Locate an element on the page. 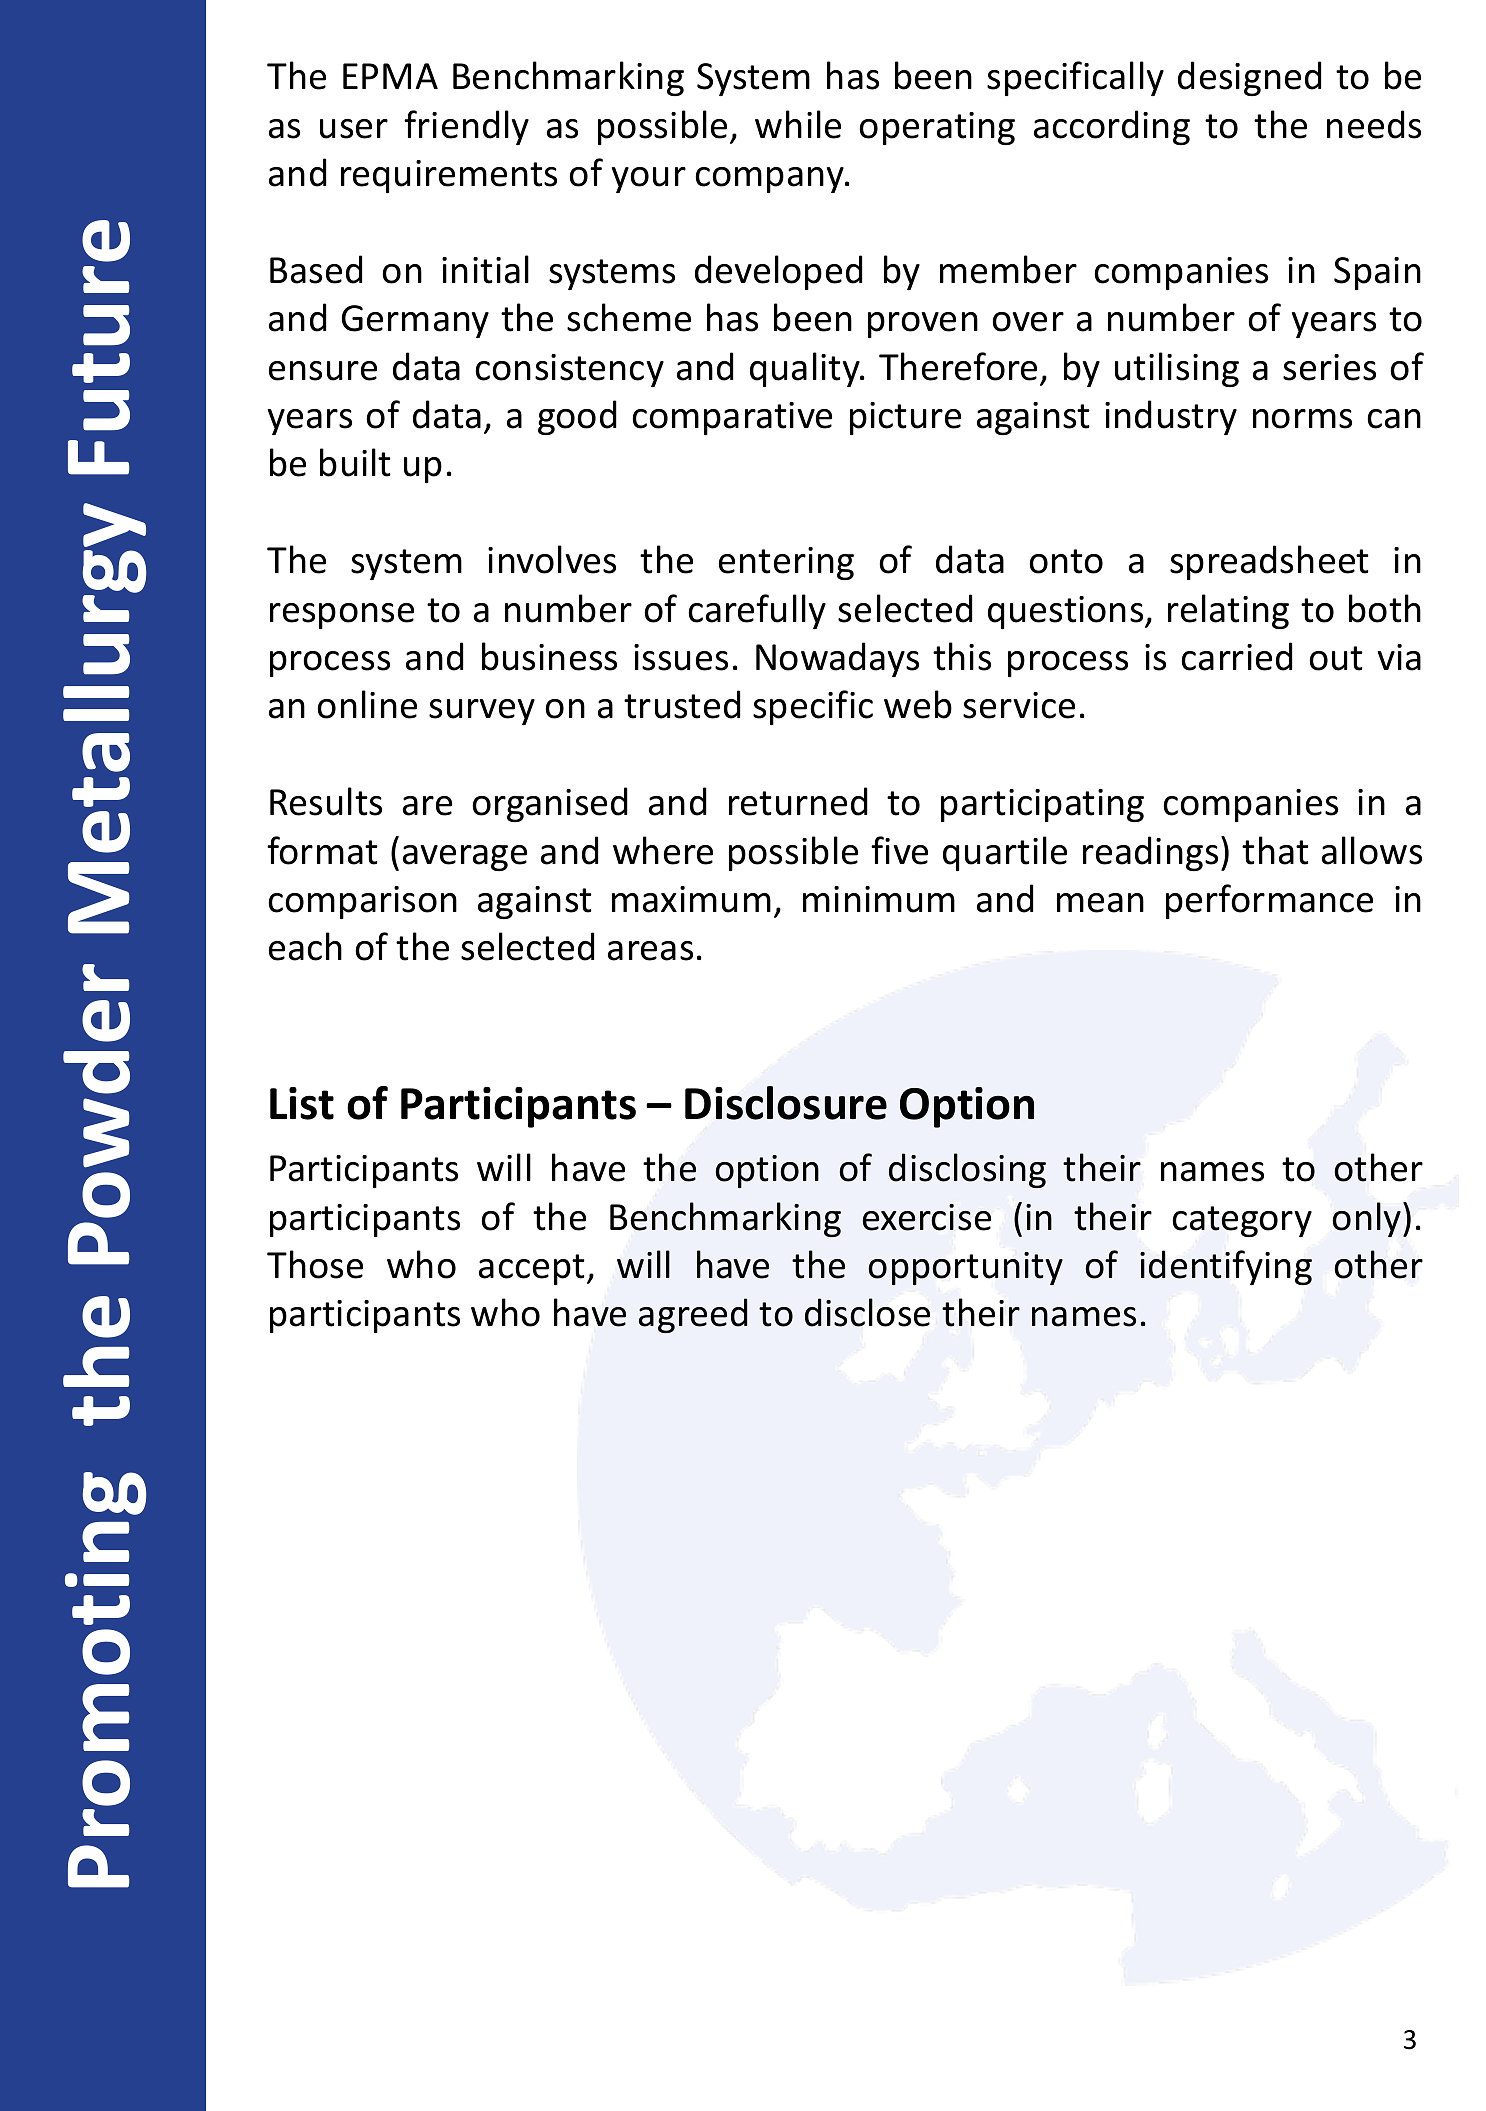 The image size is (1486, 2111). while is located at coordinates (798, 124).
